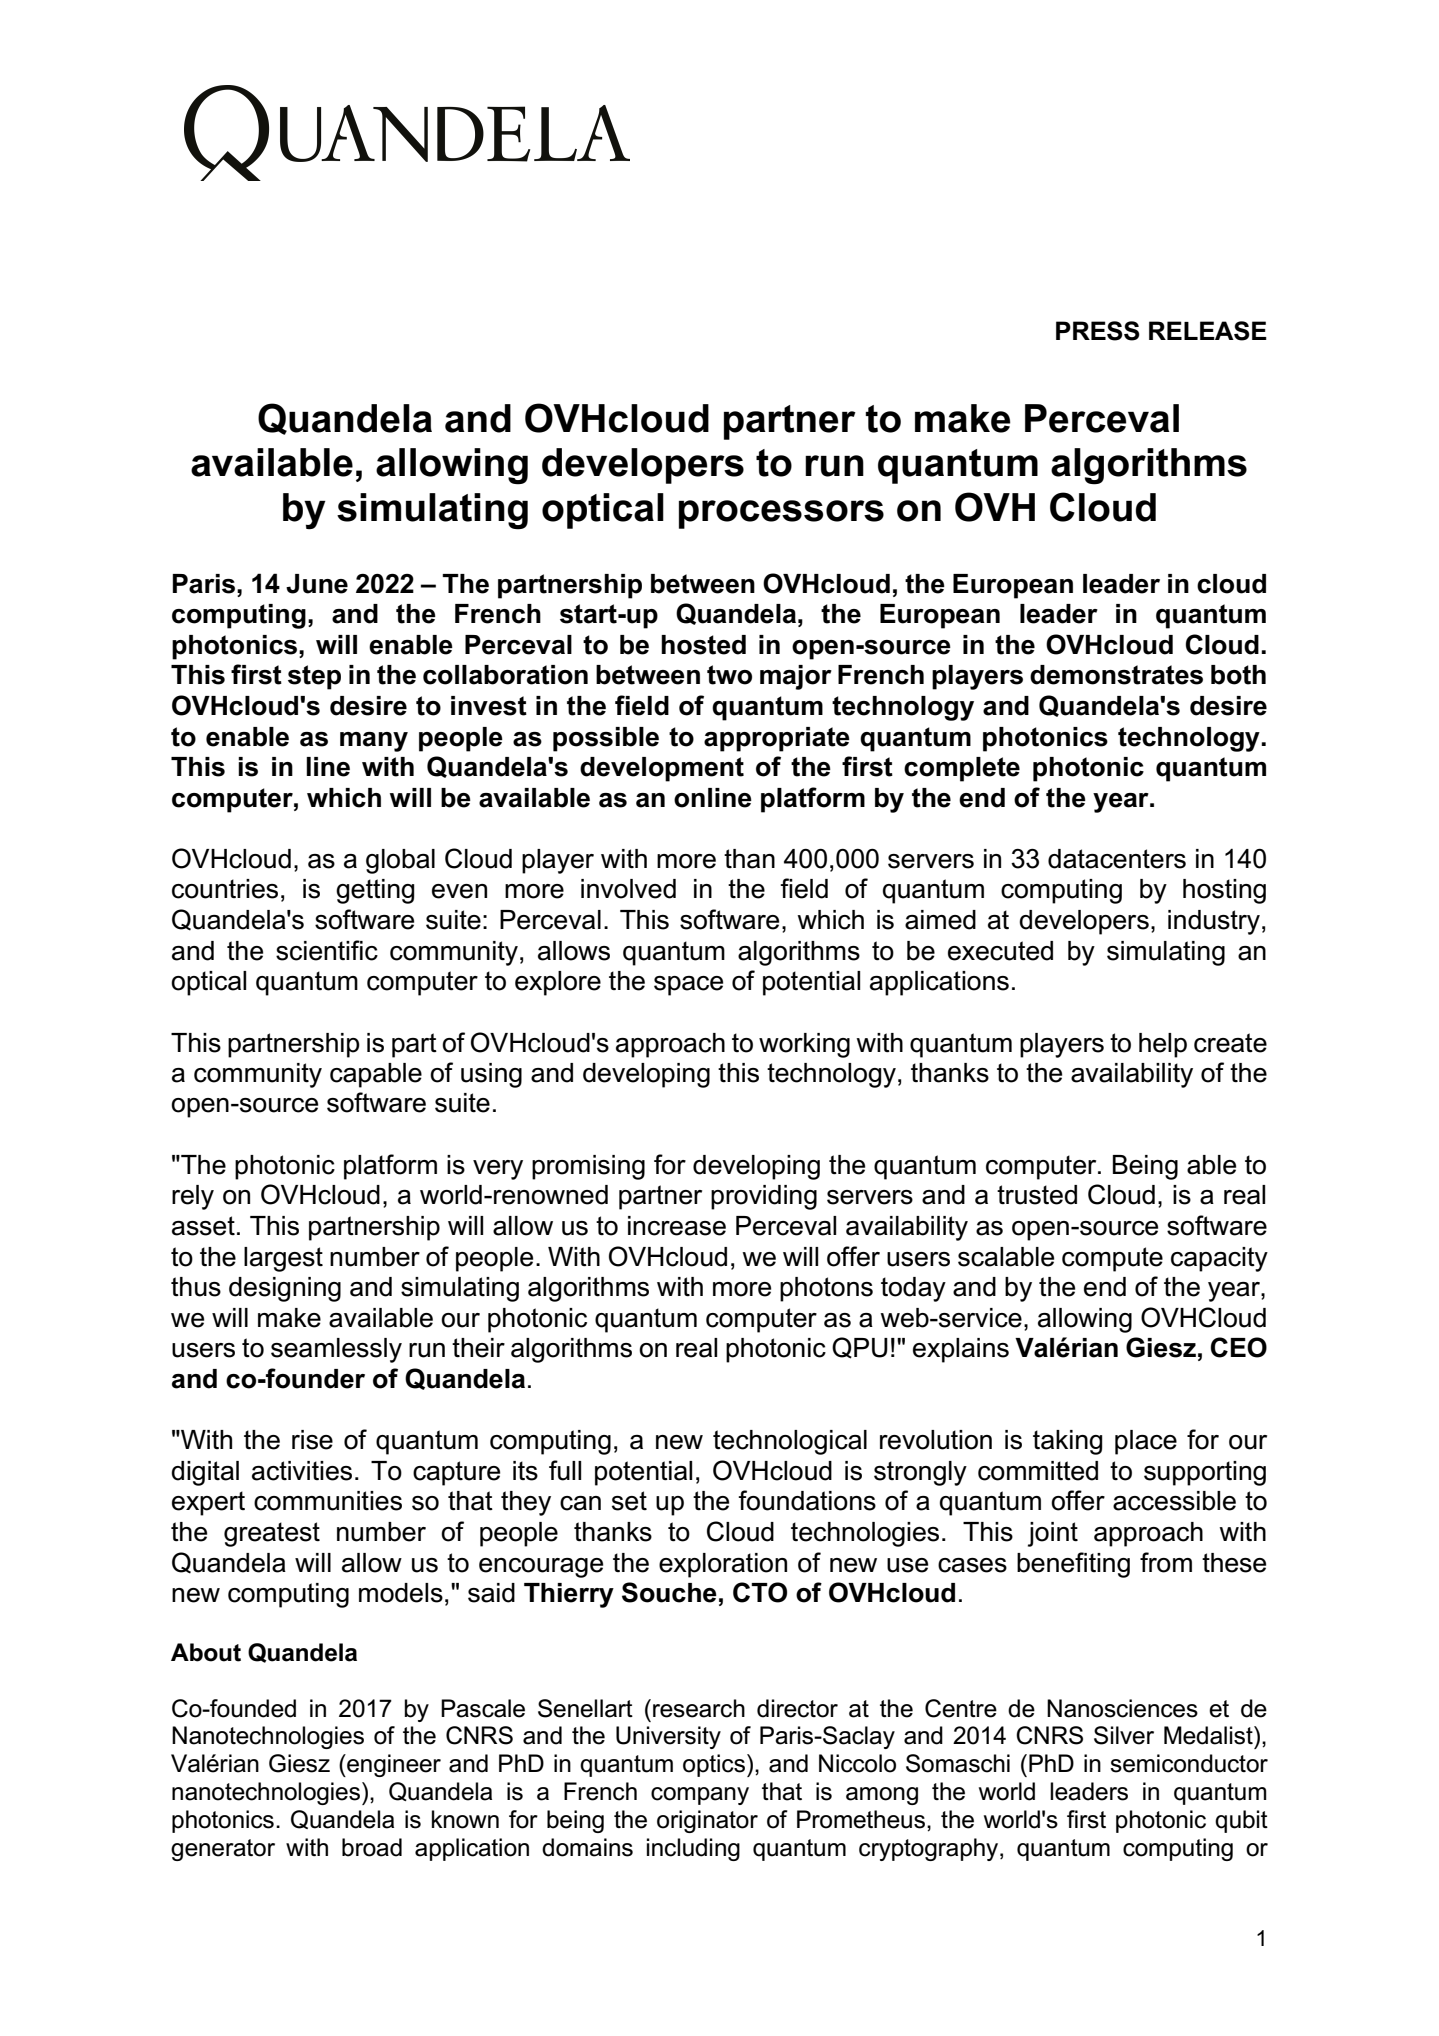 The height and width of the screenshot is (2036, 1439). What do you see at coordinates (781, 514) in the screenshot?
I see `processors` at bounding box center [781, 514].
